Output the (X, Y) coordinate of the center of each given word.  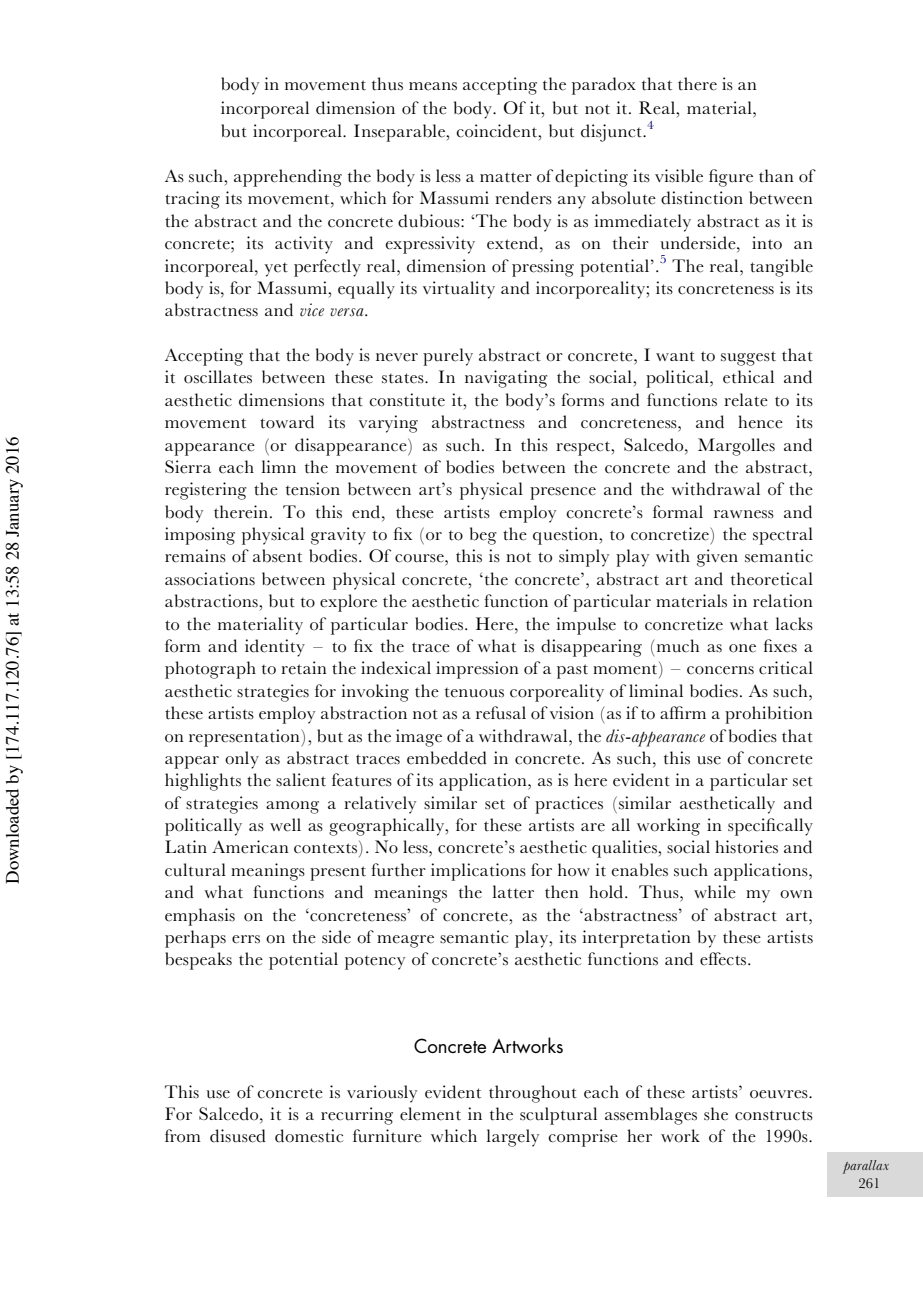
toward (287, 422)
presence (563, 493)
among (292, 807)
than (776, 175)
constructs (774, 1116)
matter (506, 177)
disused (238, 1136)
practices (569, 805)
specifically (770, 827)
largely (513, 1138)
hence (760, 422)
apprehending (288, 178)
